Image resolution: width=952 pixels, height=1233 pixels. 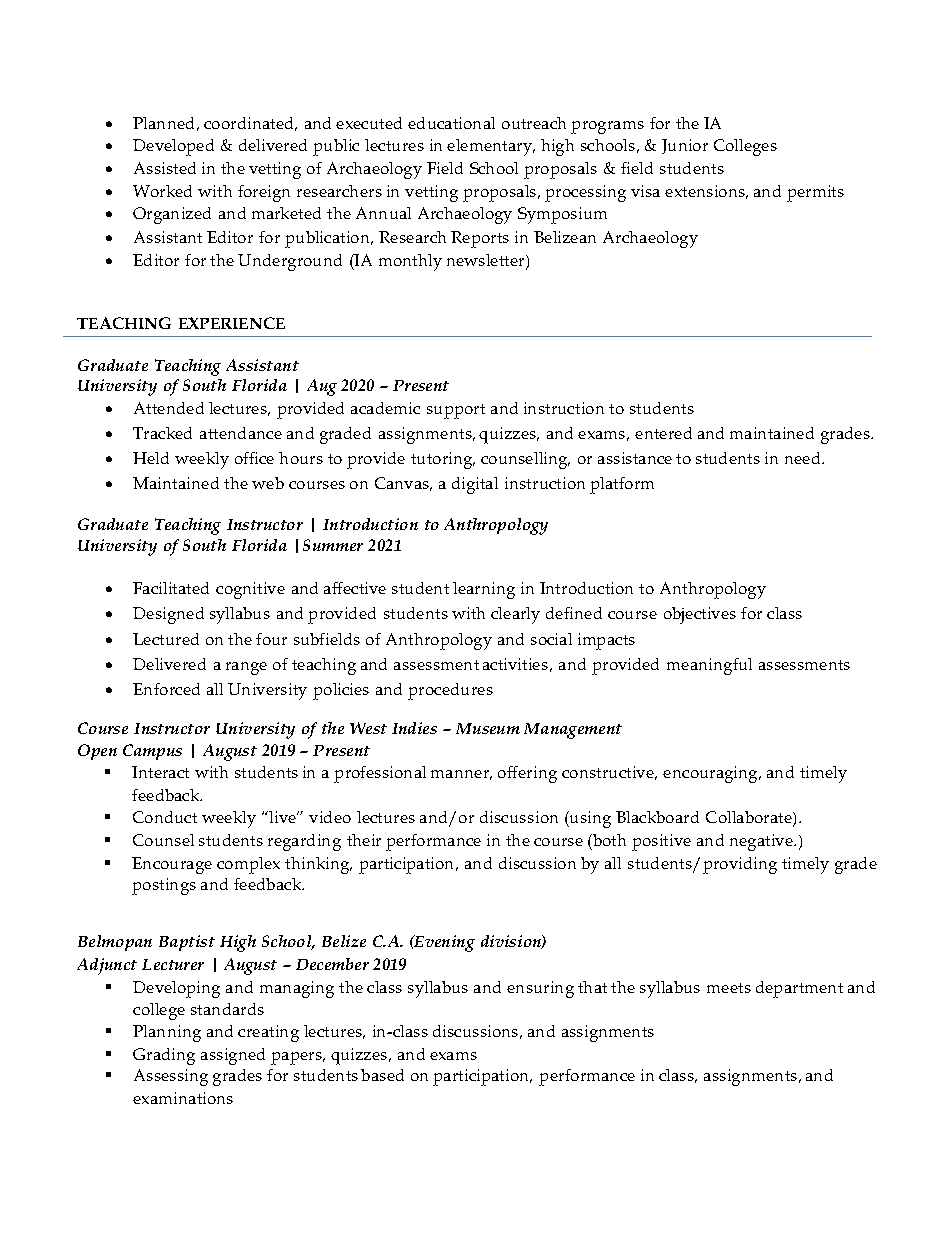 What do you see at coordinates (491, 147) in the screenshot?
I see `elementary` at bounding box center [491, 147].
